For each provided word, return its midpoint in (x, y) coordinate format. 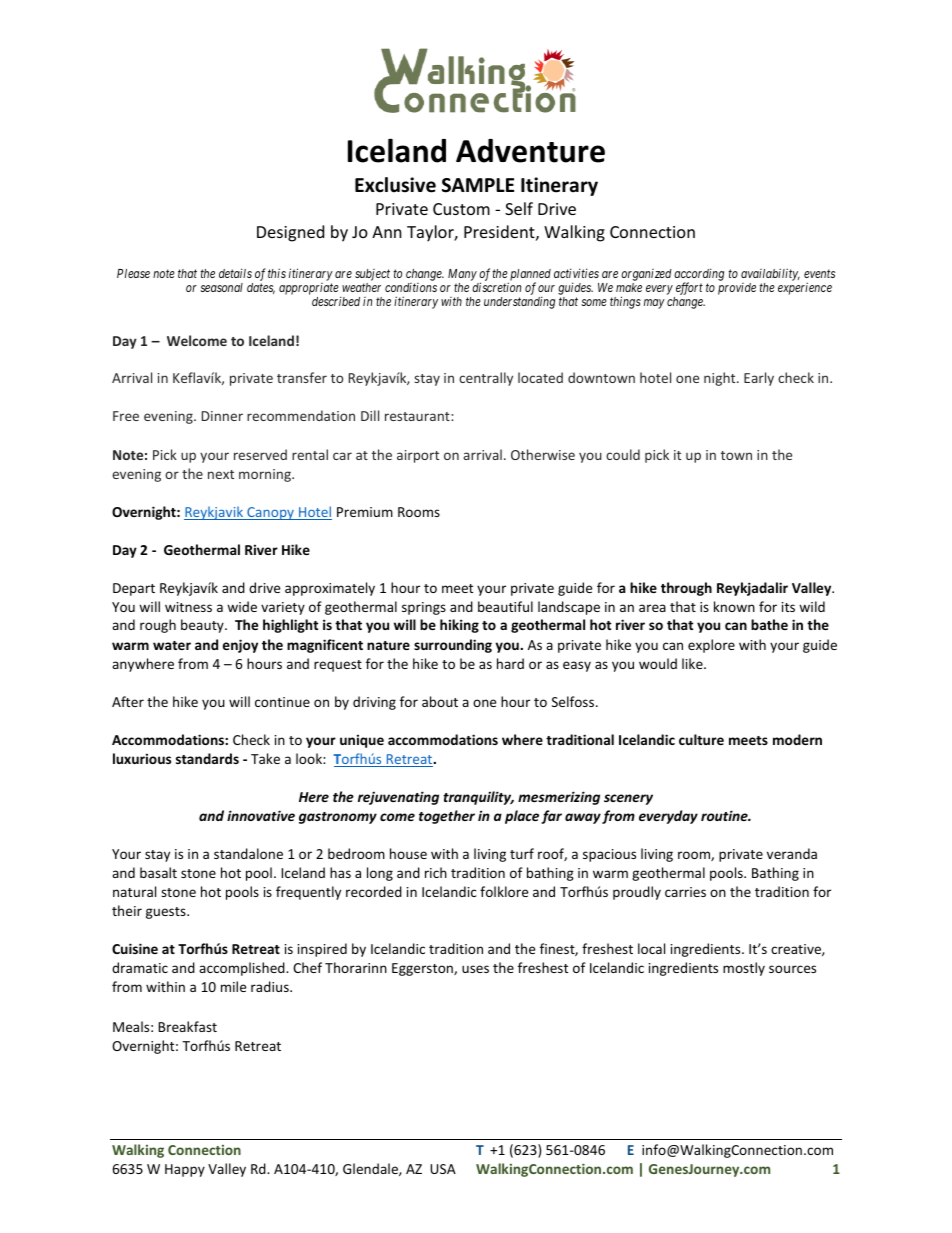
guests (167, 913)
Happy (185, 1170)
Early (759, 379)
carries (685, 892)
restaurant (418, 416)
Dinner (222, 416)
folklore (504, 891)
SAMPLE (478, 185)
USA (443, 1169)
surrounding (453, 646)
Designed (290, 233)
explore (711, 646)
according (699, 275)
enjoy (240, 646)
